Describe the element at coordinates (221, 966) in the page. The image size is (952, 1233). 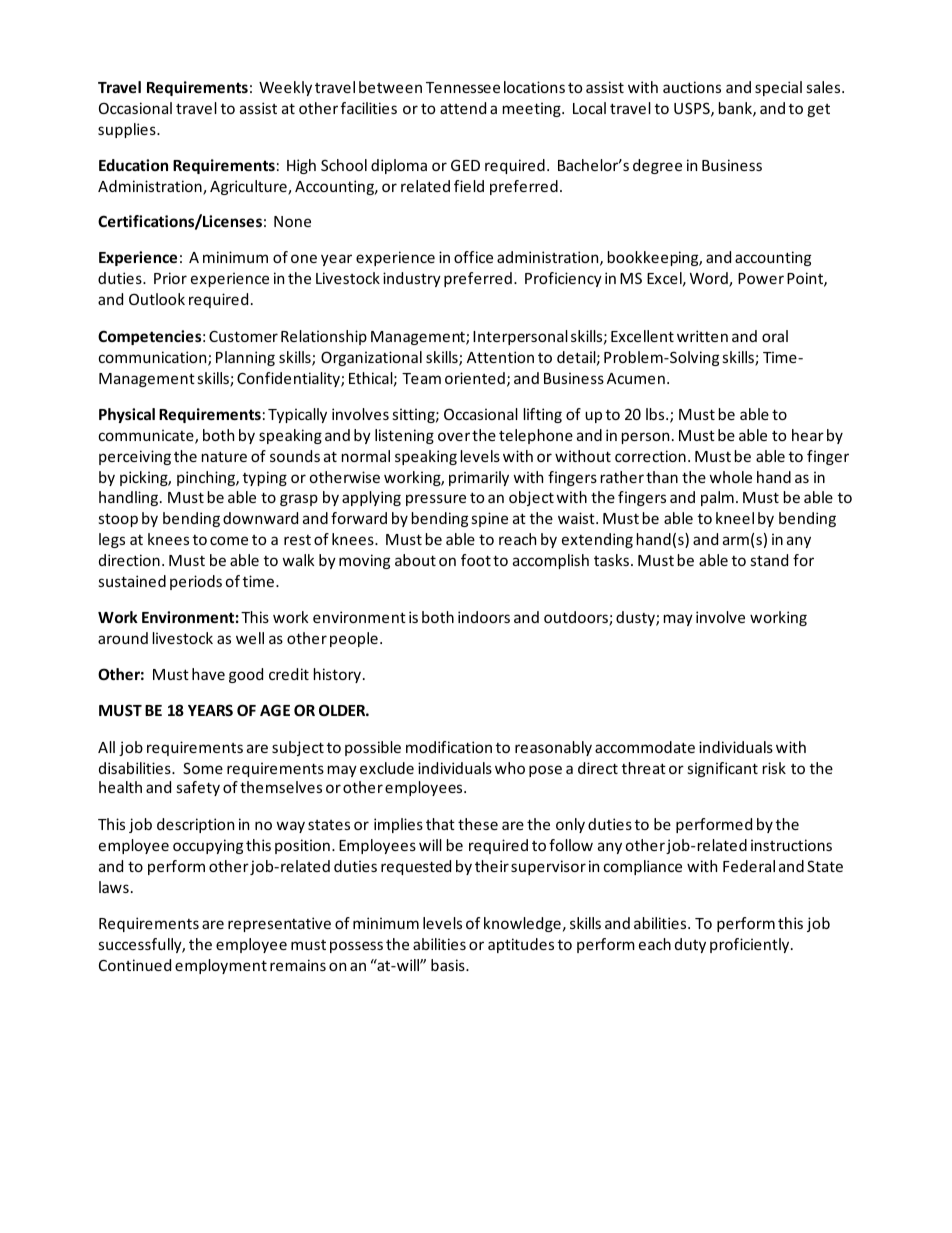
I see `employment` at that location.
